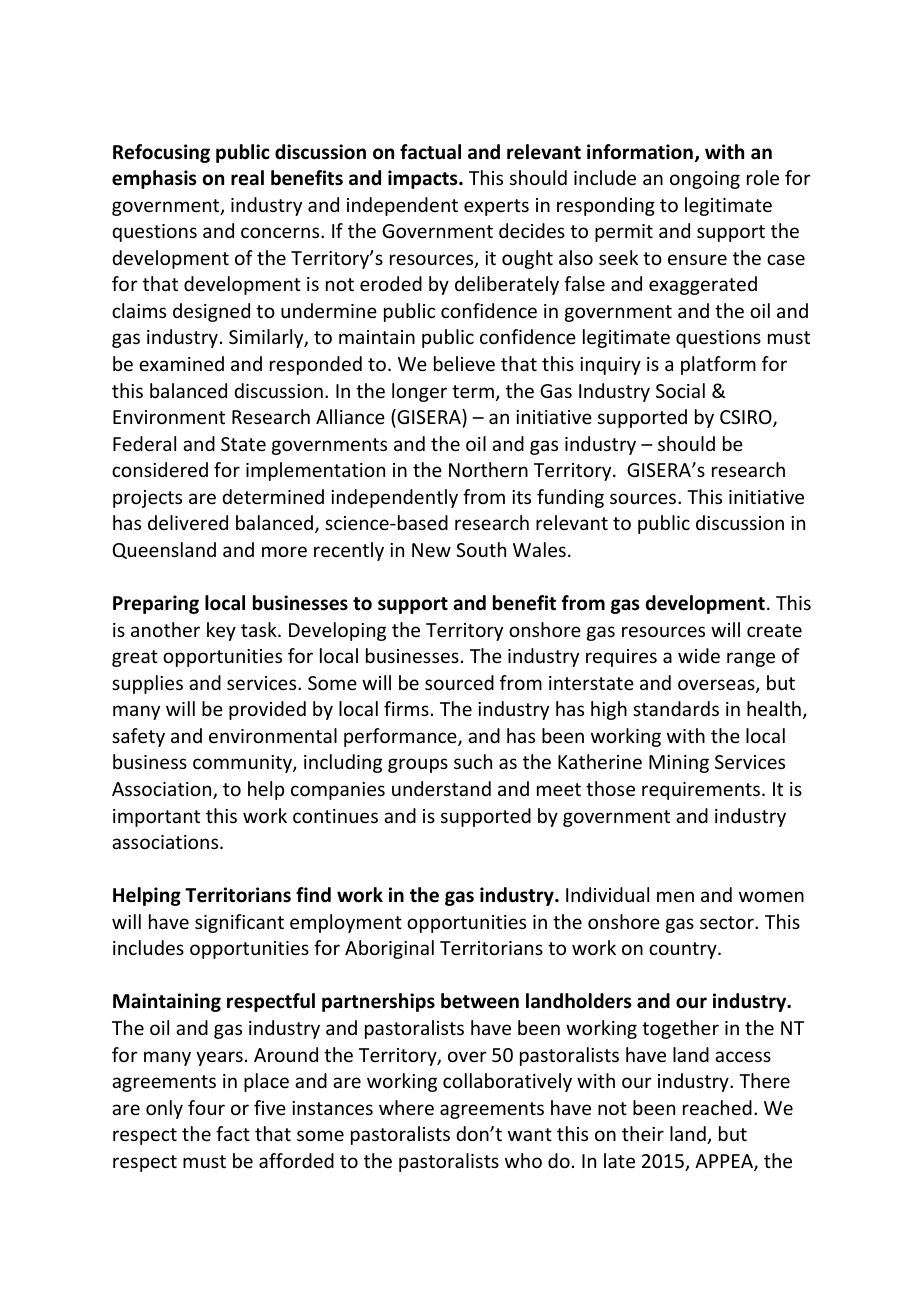  What do you see at coordinates (406, 1107) in the image?
I see `where` at bounding box center [406, 1107].
